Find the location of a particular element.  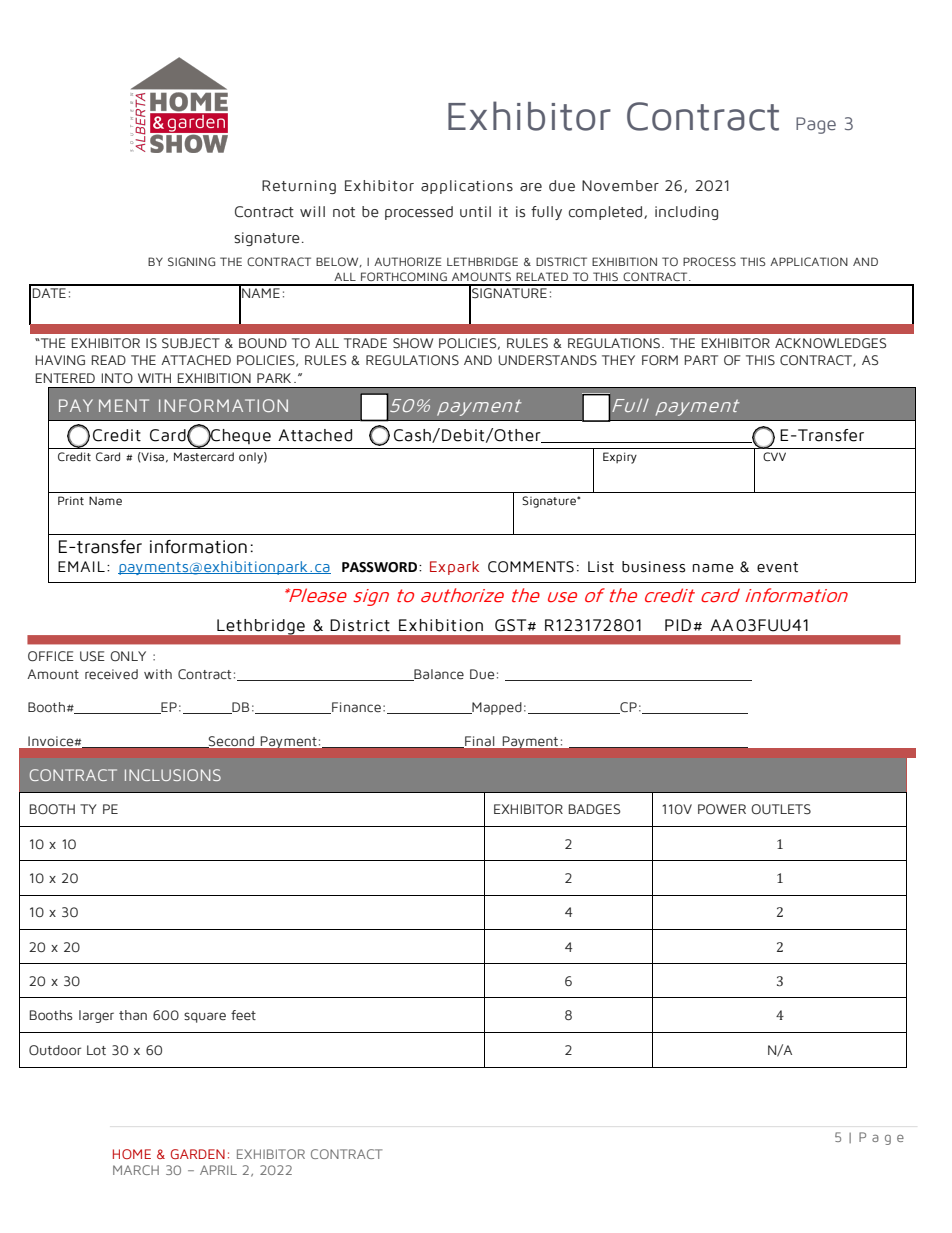

Returning is located at coordinates (299, 187).
